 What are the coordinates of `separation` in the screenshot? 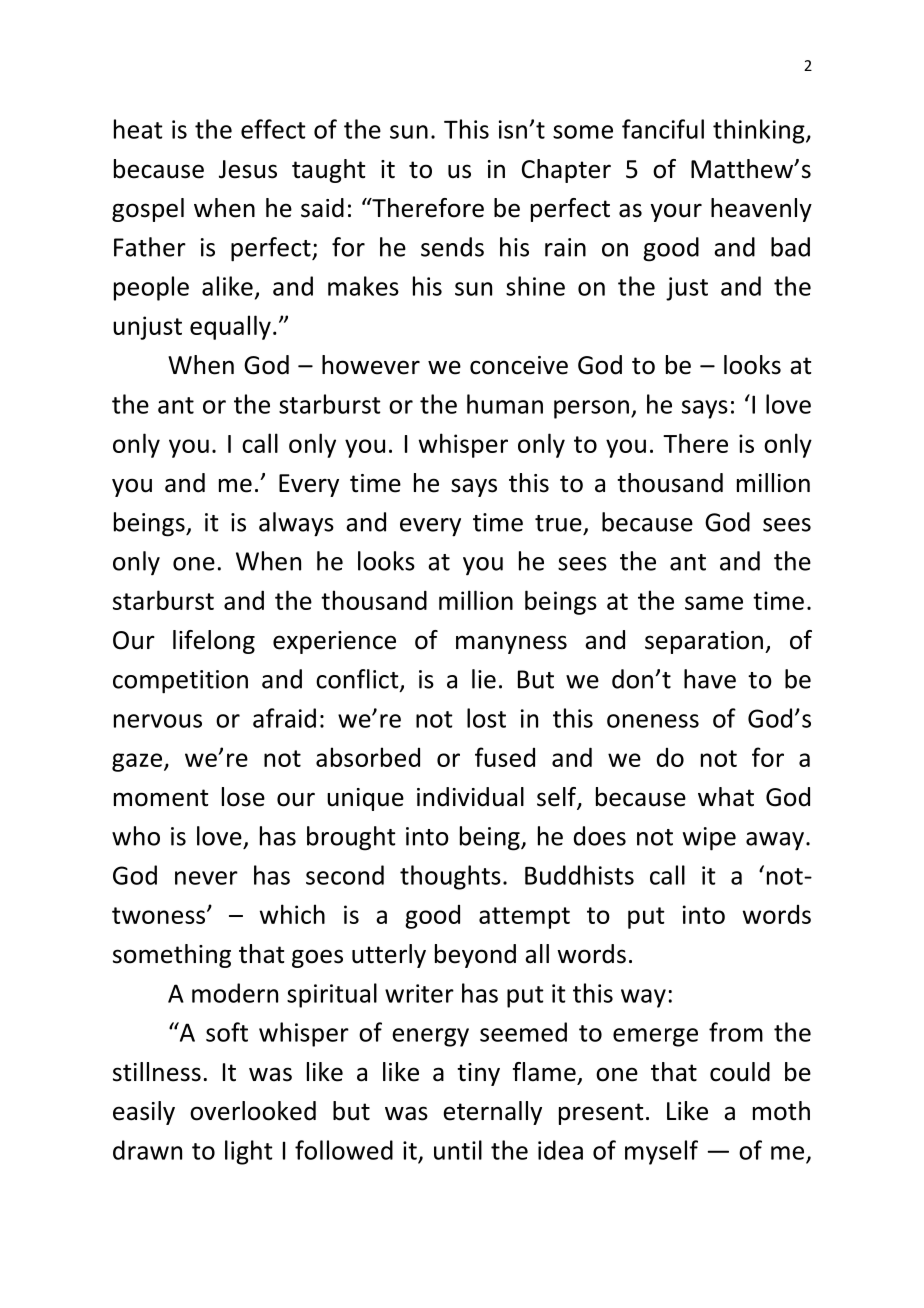 It's located at (704, 642).
